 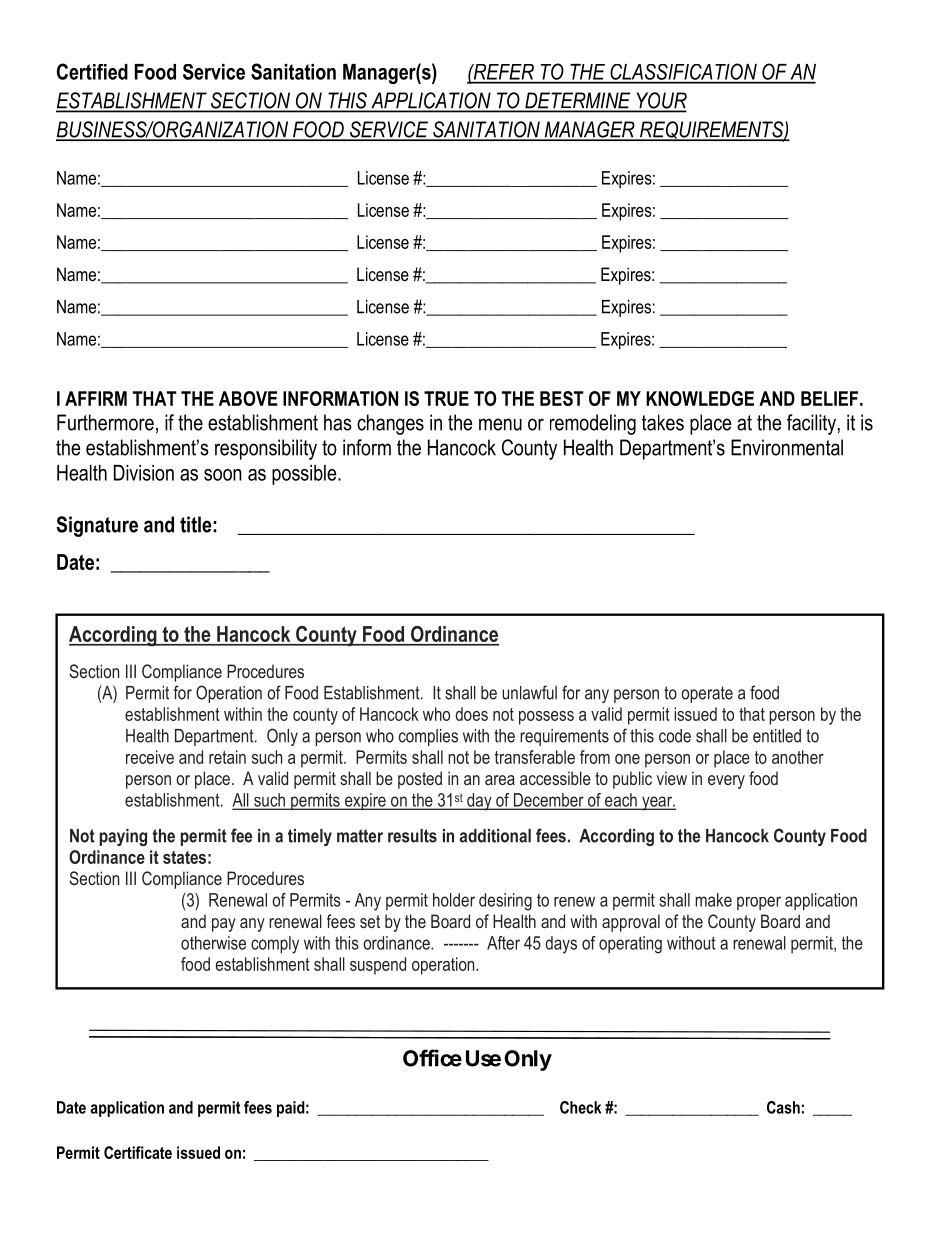 What do you see at coordinates (578, 101) in the screenshot?
I see `DETERMINE` at bounding box center [578, 101].
